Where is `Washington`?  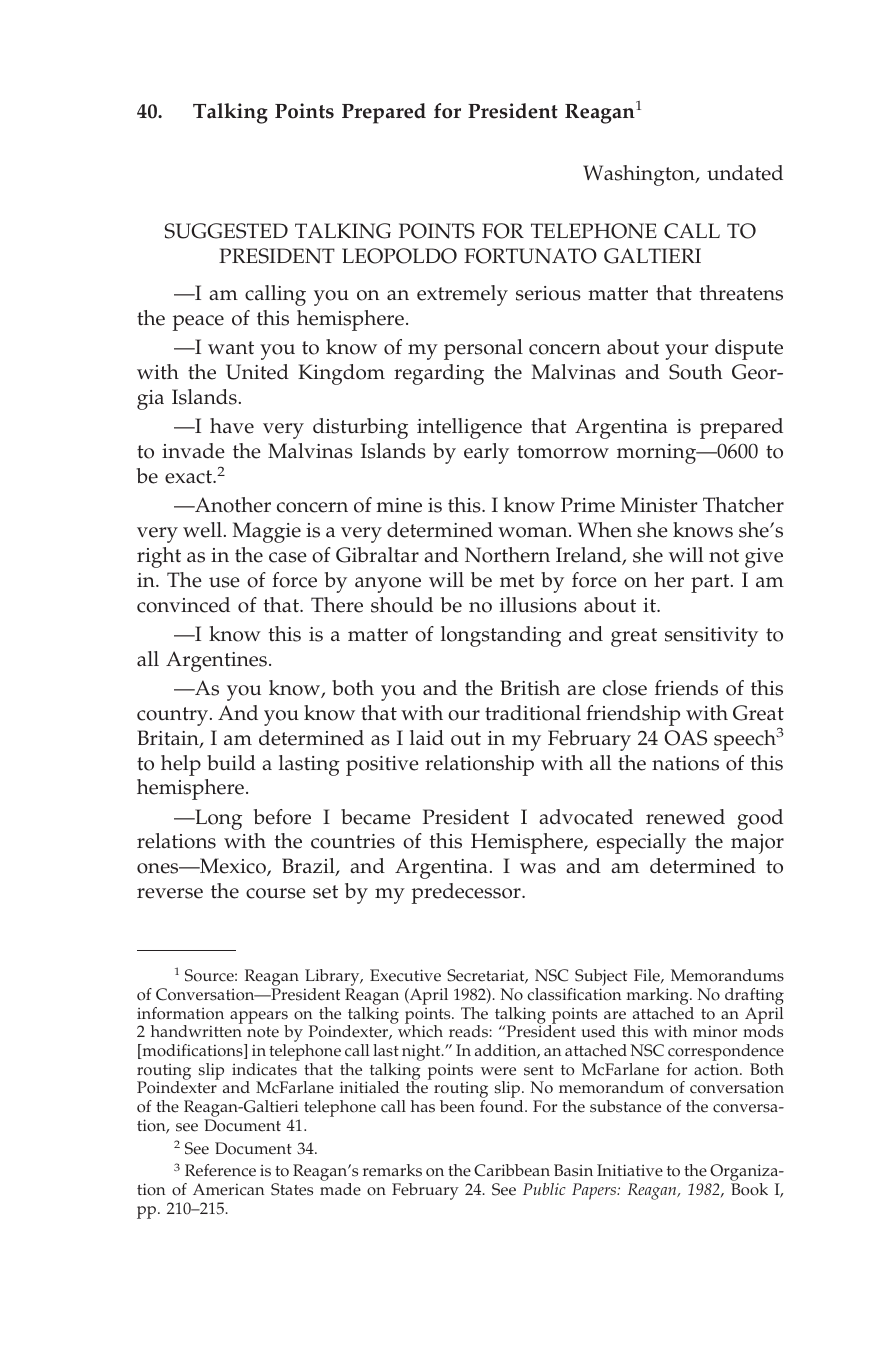 Washington is located at coordinates (640, 175).
